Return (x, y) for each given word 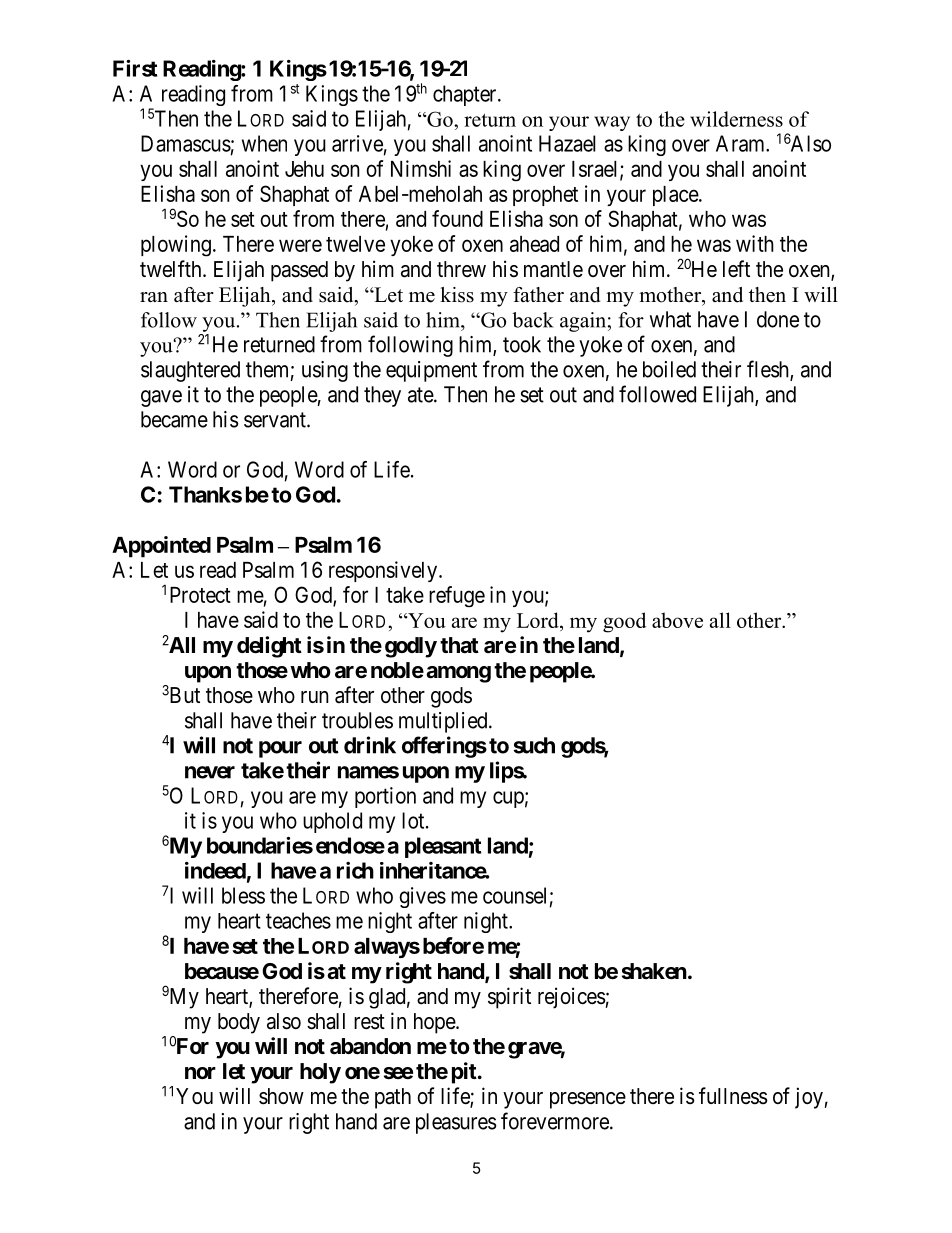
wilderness (736, 119)
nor (200, 1073)
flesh (769, 370)
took (522, 344)
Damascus (186, 143)
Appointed (161, 547)
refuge (457, 596)
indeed (215, 870)
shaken (654, 971)
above (677, 620)
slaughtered (190, 371)
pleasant (443, 847)
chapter (466, 95)
